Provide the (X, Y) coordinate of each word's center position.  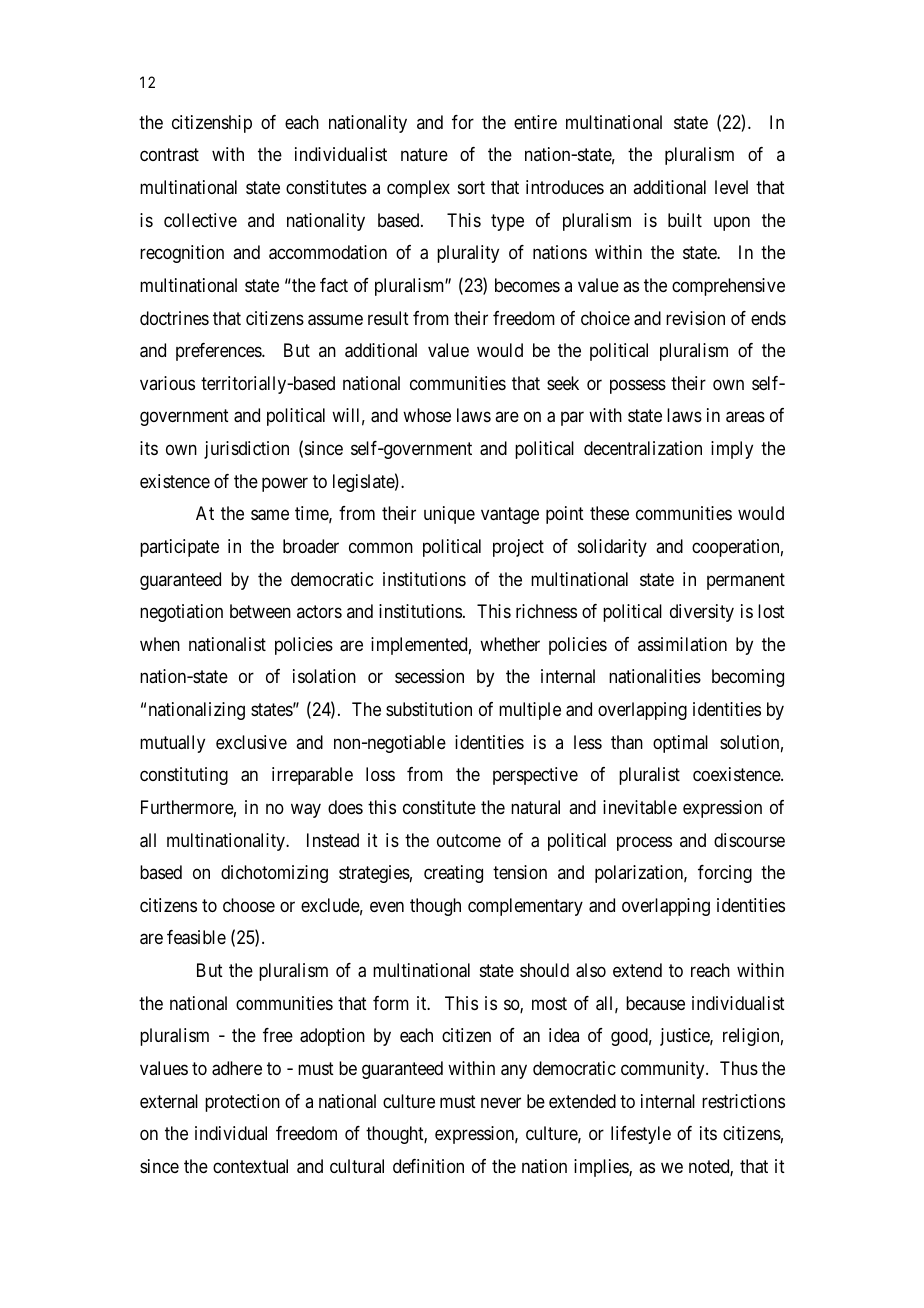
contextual (250, 1166)
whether (510, 644)
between (260, 611)
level (731, 187)
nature (424, 155)
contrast (169, 155)
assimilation (682, 644)
